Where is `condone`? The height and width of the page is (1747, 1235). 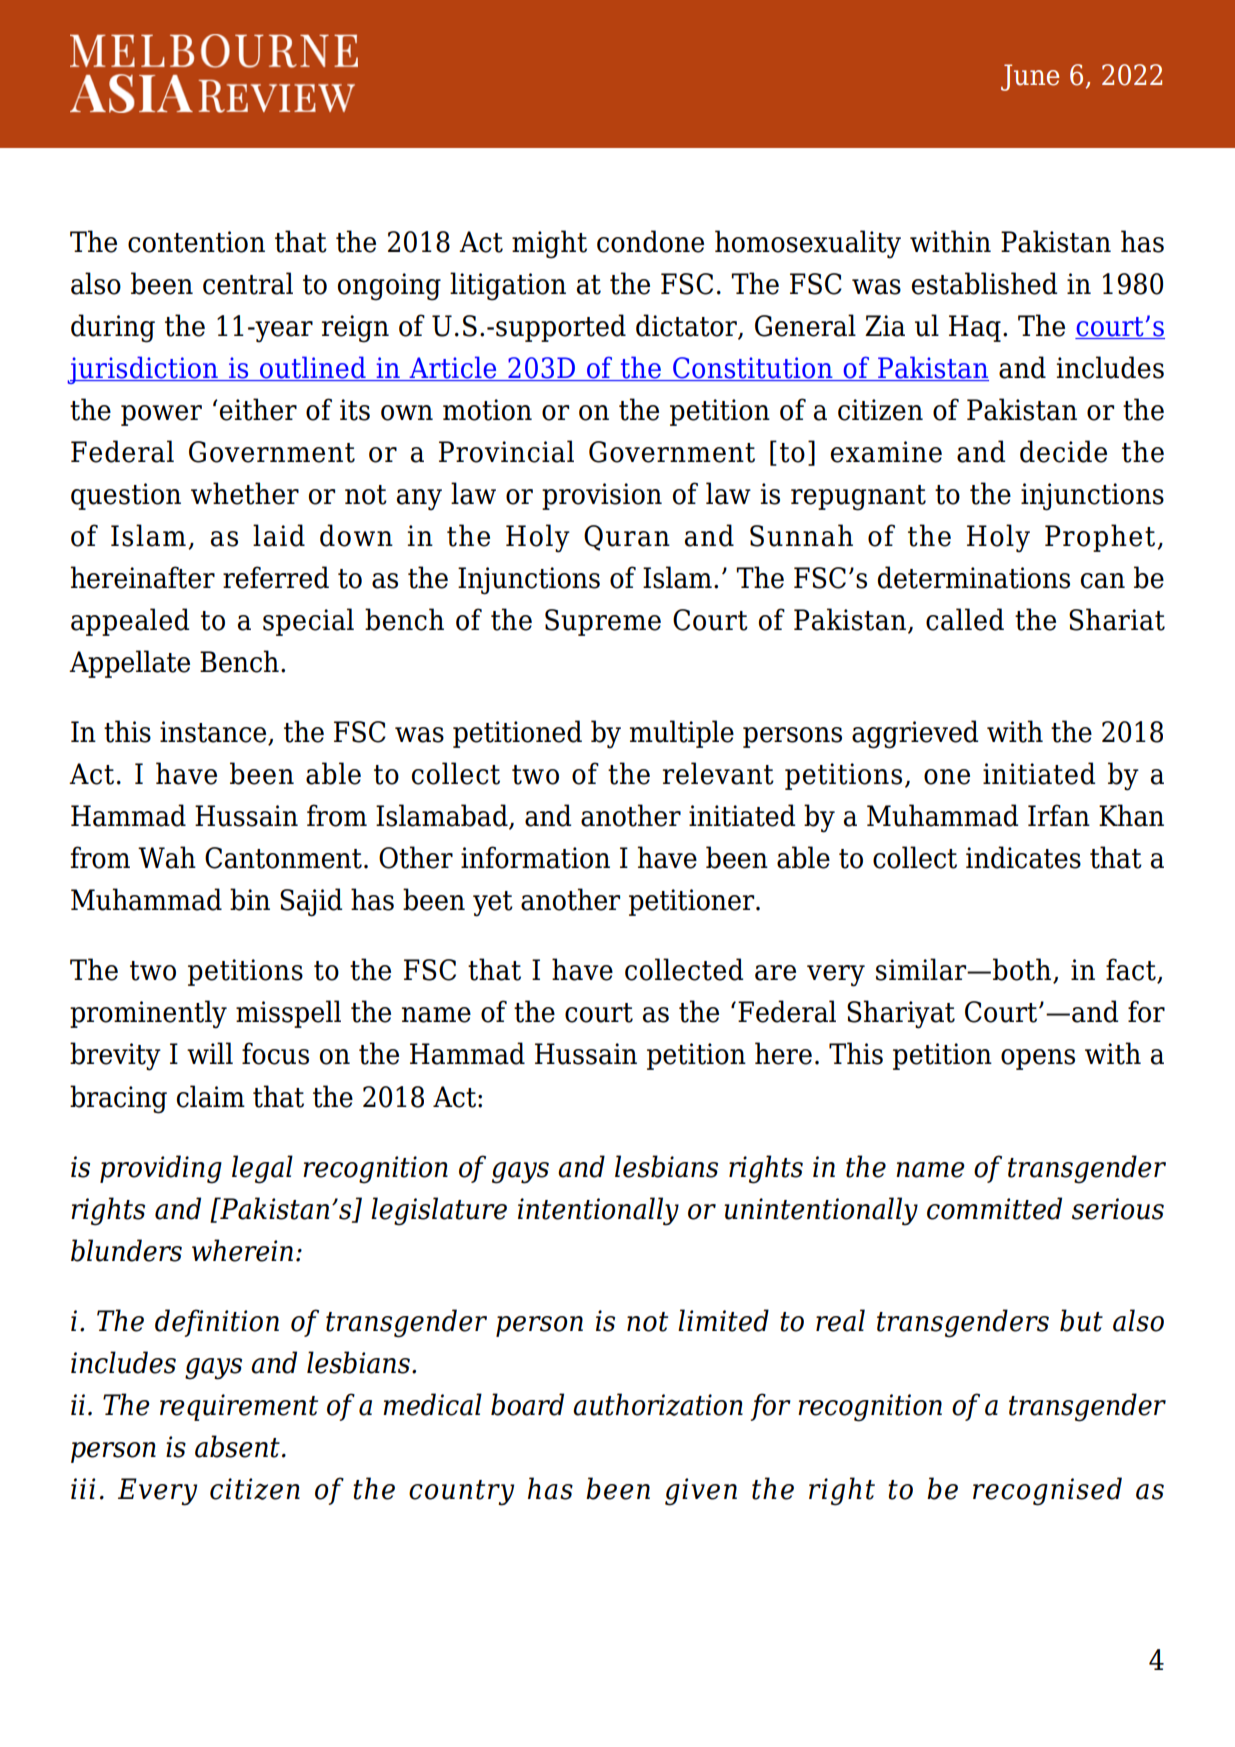
condone is located at coordinates (650, 241).
